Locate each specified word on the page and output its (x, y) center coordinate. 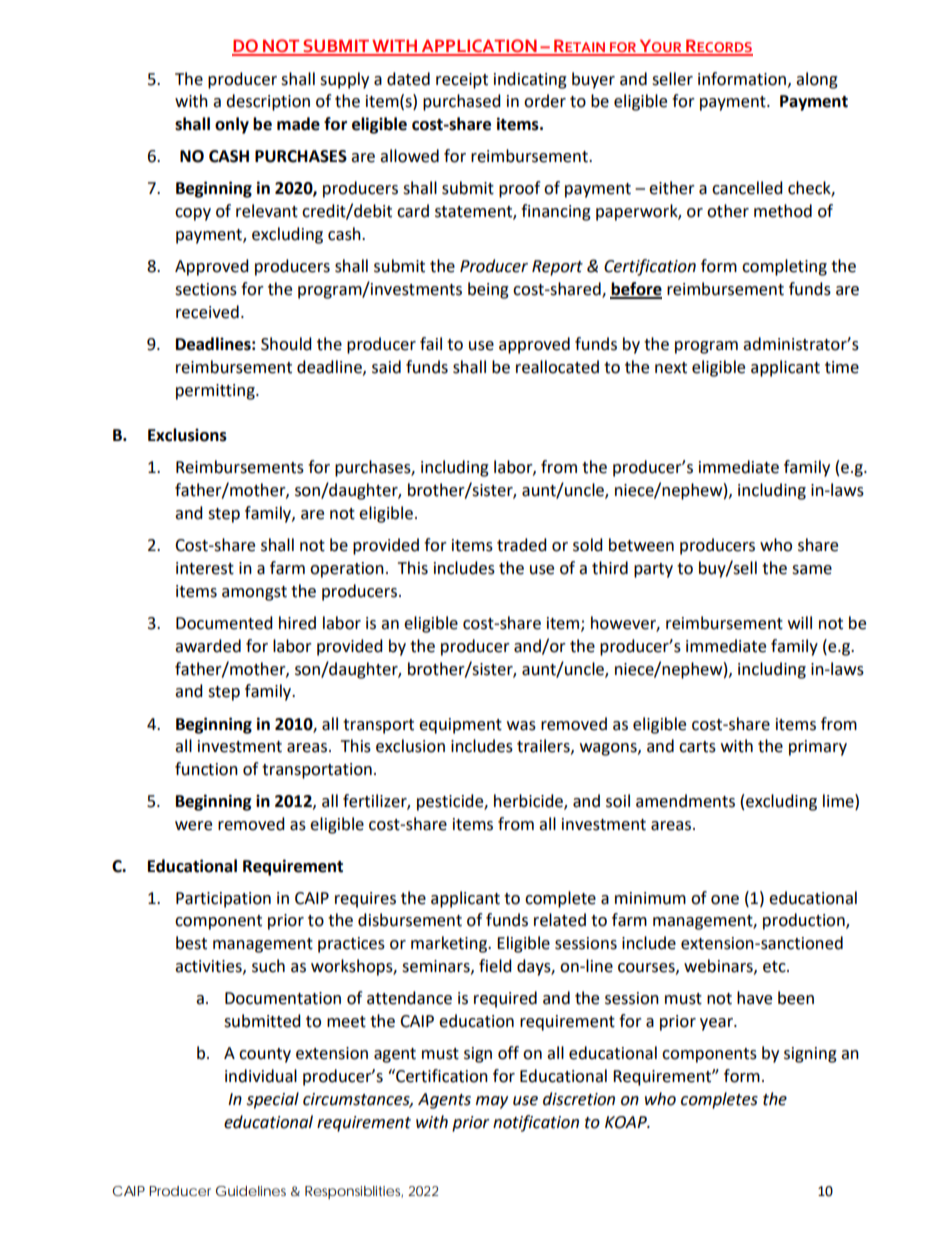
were (193, 826)
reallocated (557, 367)
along (817, 80)
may (492, 1102)
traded (522, 545)
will (800, 622)
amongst (254, 593)
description (268, 102)
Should (286, 344)
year (717, 1024)
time (842, 367)
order (545, 101)
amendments (685, 801)
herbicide (529, 802)
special (272, 1100)
